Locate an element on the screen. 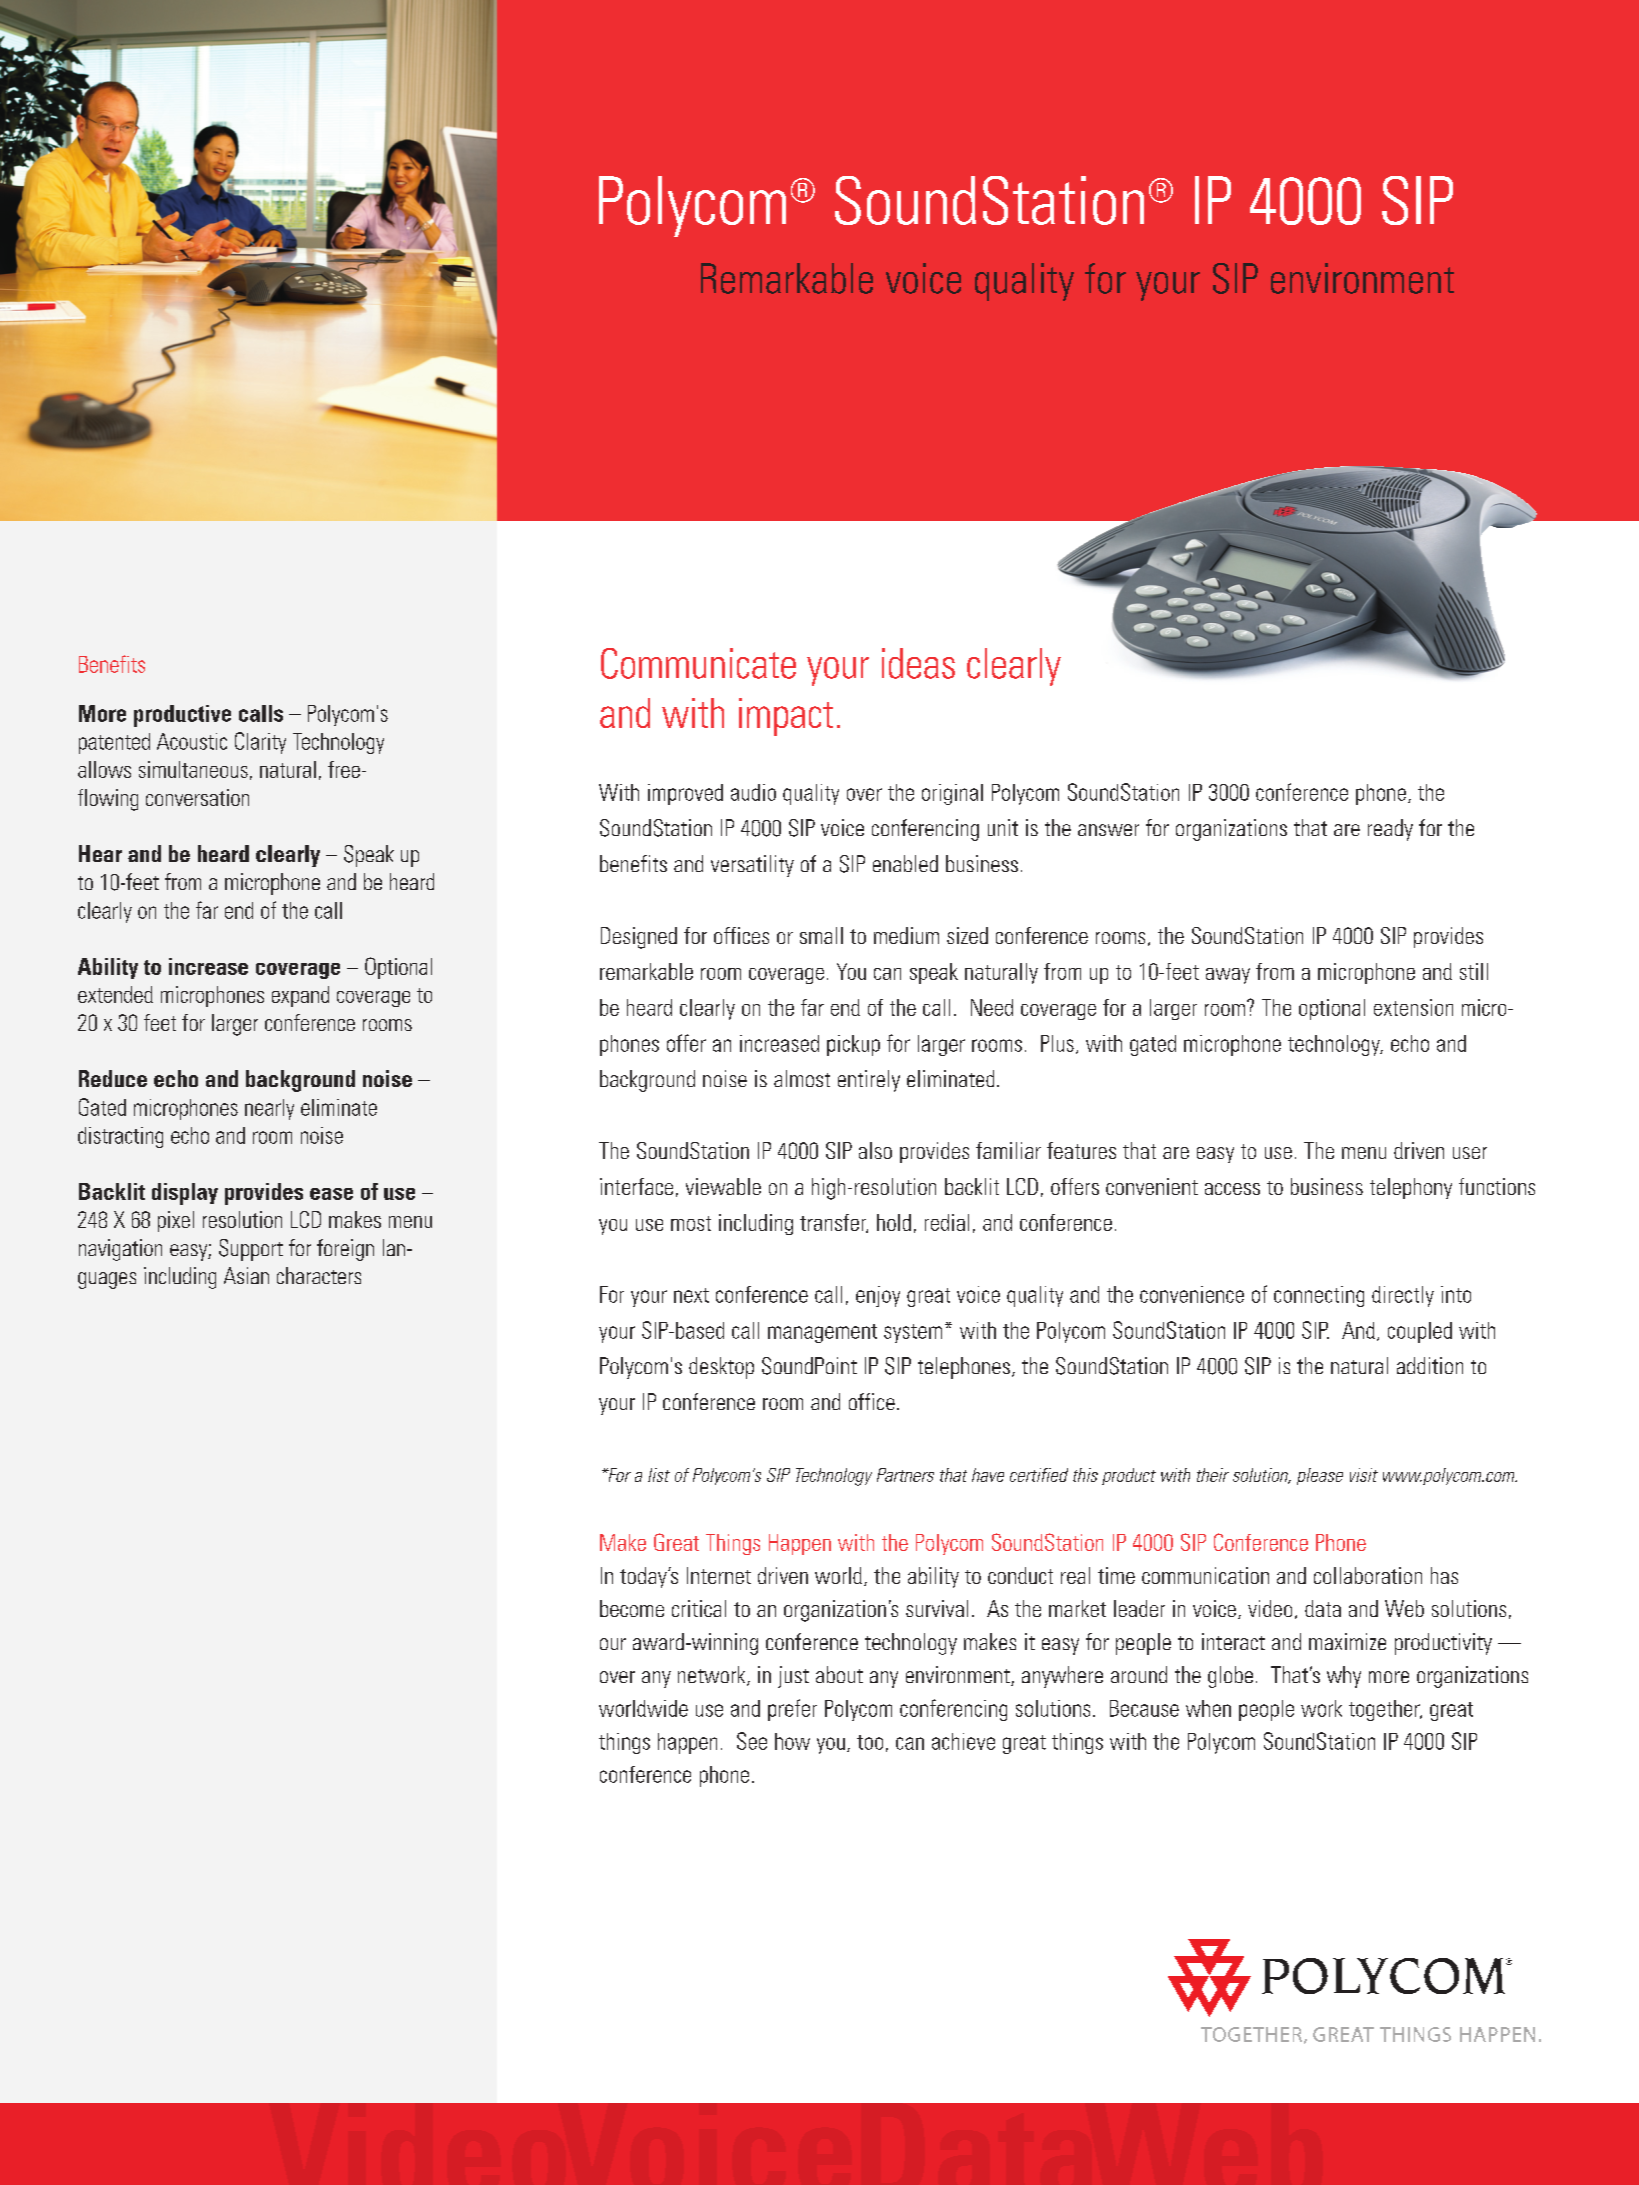 The image size is (1639, 2185). addition is located at coordinates (1430, 1365).
